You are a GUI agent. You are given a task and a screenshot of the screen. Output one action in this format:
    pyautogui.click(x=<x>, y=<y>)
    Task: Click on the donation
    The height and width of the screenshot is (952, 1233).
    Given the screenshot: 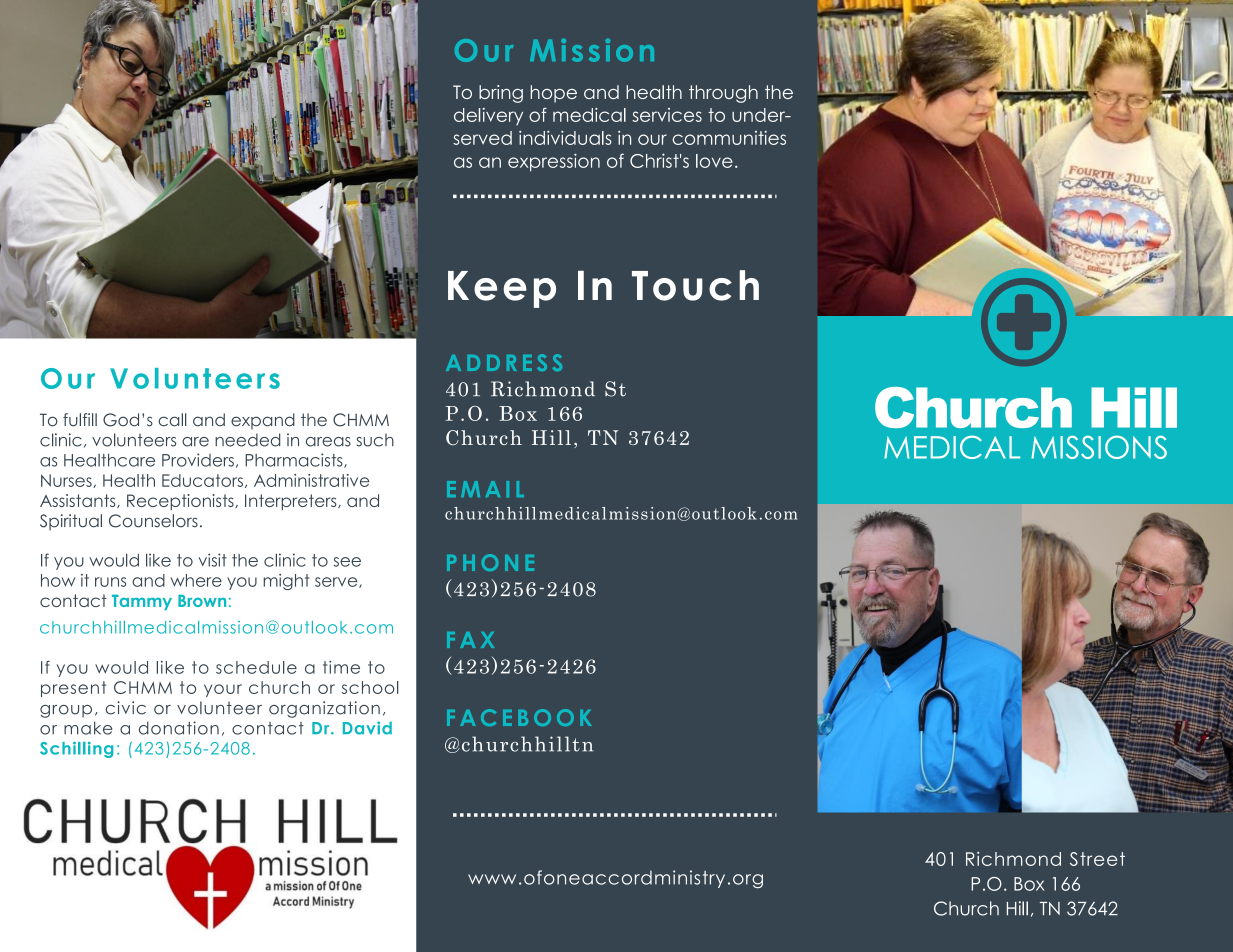 What is the action you would take?
    pyautogui.click(x=179, y=728)
